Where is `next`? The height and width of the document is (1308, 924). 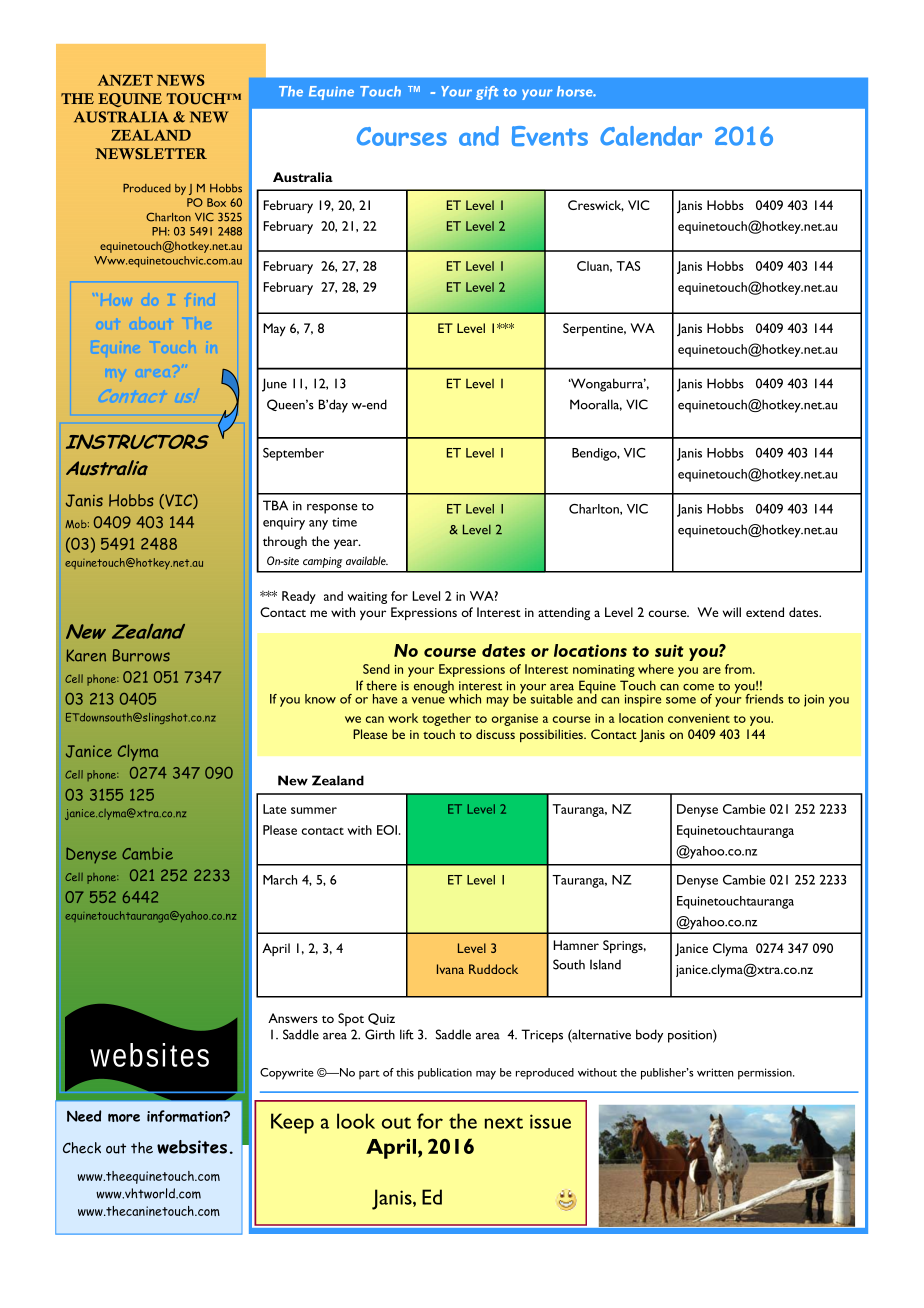
next is located at coordinates (504, 1123).
